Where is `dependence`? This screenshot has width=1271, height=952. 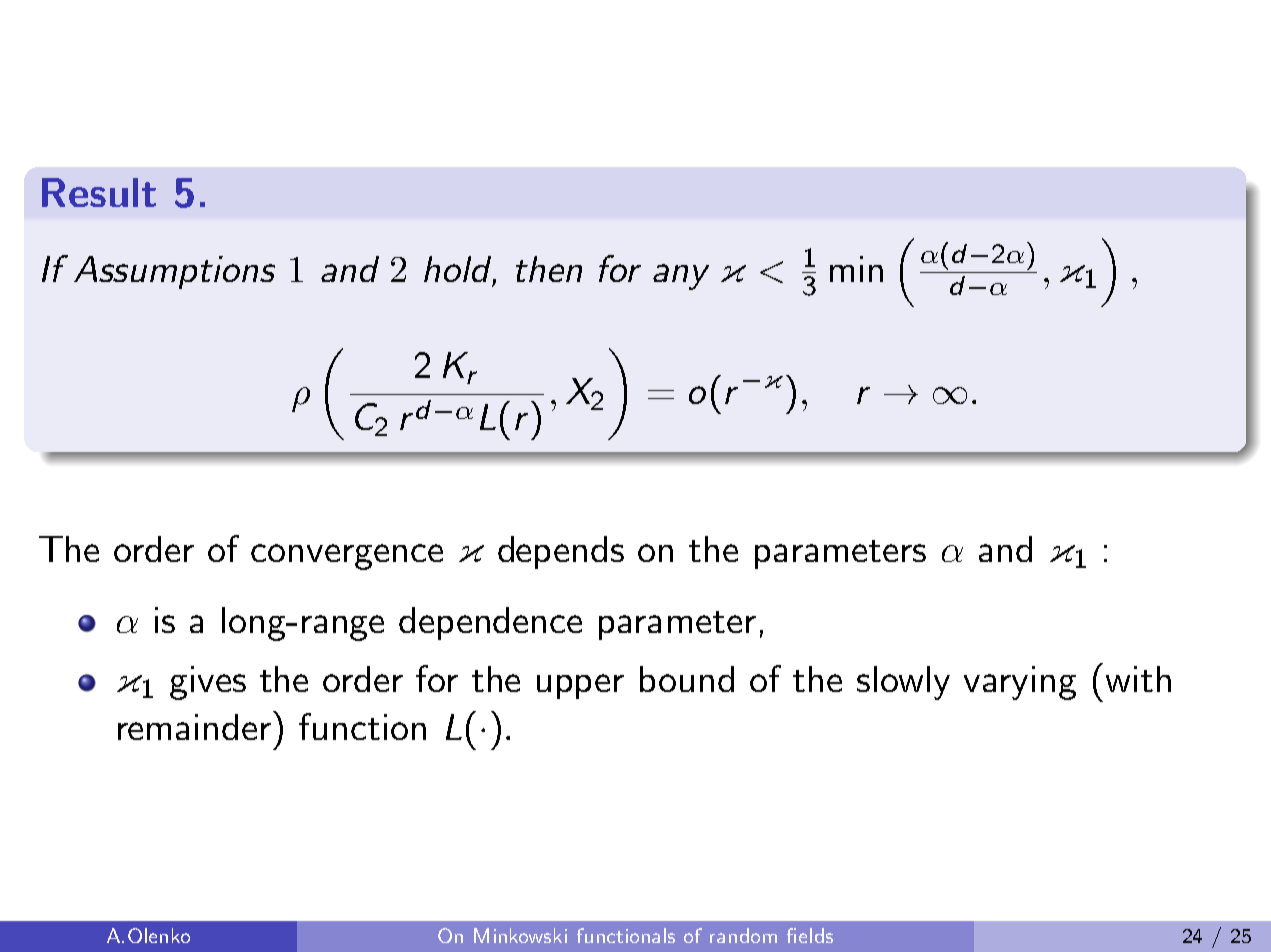
dependence is located at coordinates (490, 623).
